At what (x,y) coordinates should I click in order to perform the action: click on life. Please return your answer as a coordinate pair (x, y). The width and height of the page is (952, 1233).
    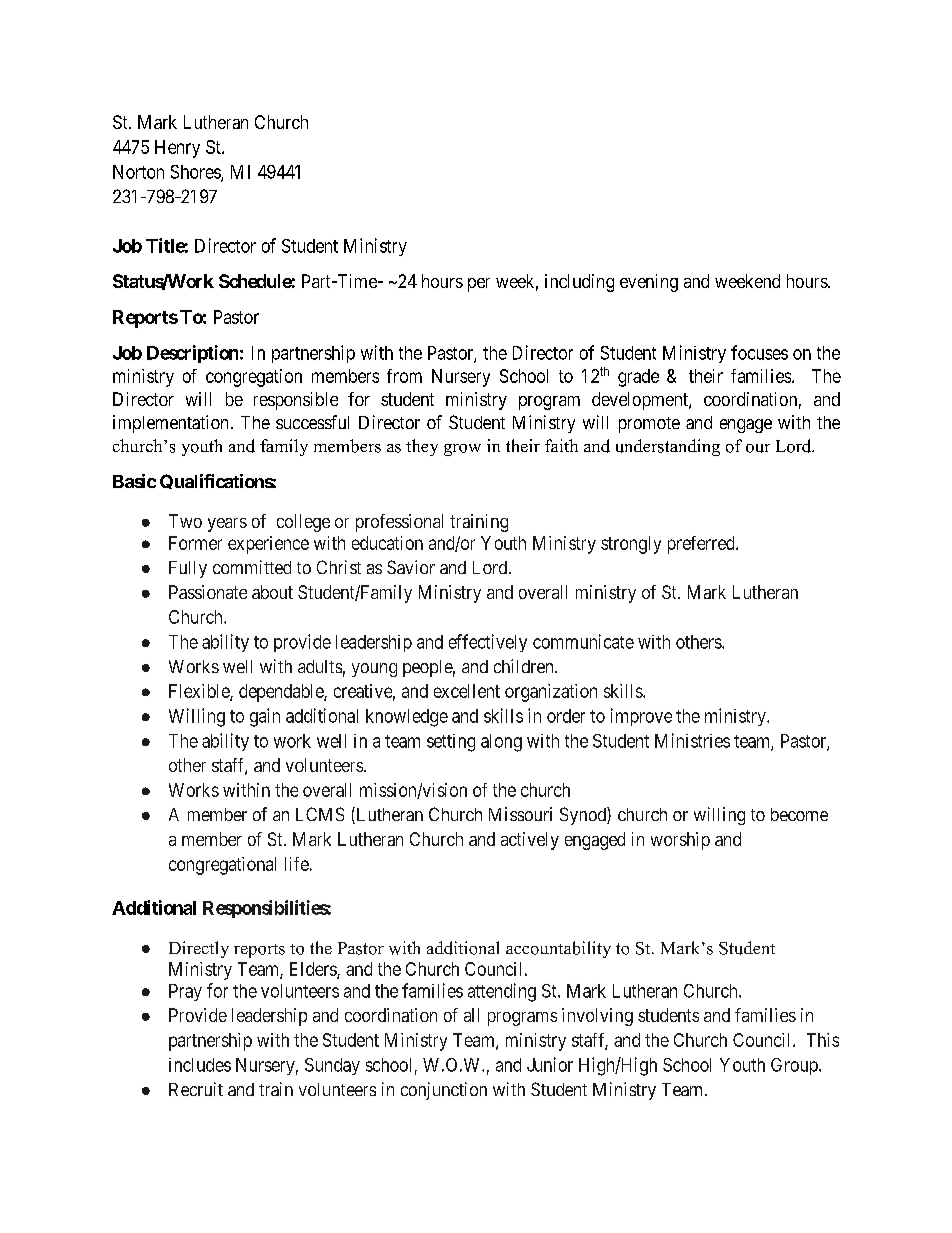
    Looking at the image, I should click on (297, 864).
